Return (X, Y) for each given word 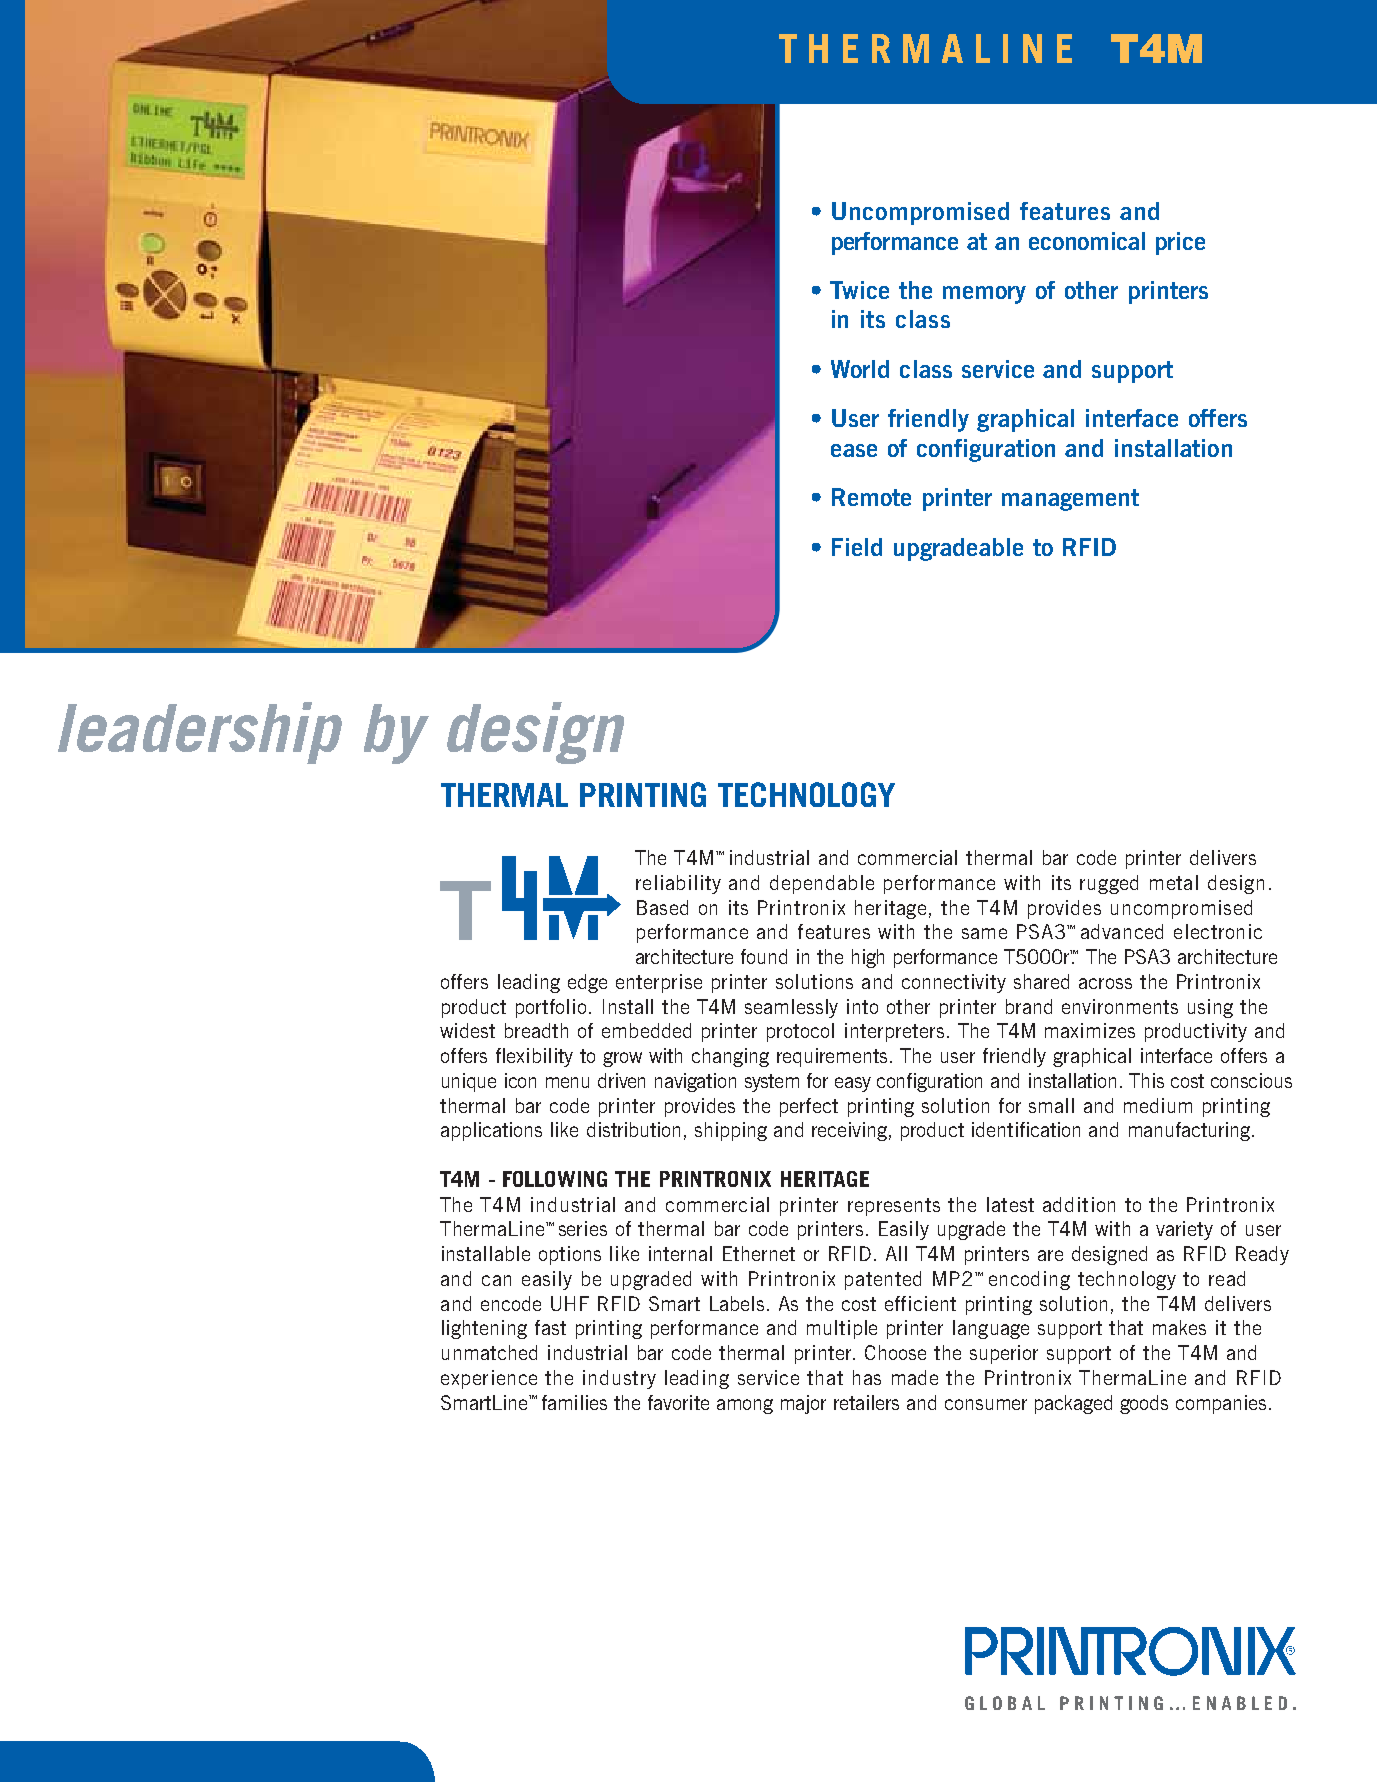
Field (857, 547)
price (1180, 243)
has (867, 1377)
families (574, 1402)
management (1070, 500)
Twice (859, 290)
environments (1120, 1006)
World (860, 369)
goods (1144, 1404)
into (862, 1006)
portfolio (553, 1008)
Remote (871, 497)
